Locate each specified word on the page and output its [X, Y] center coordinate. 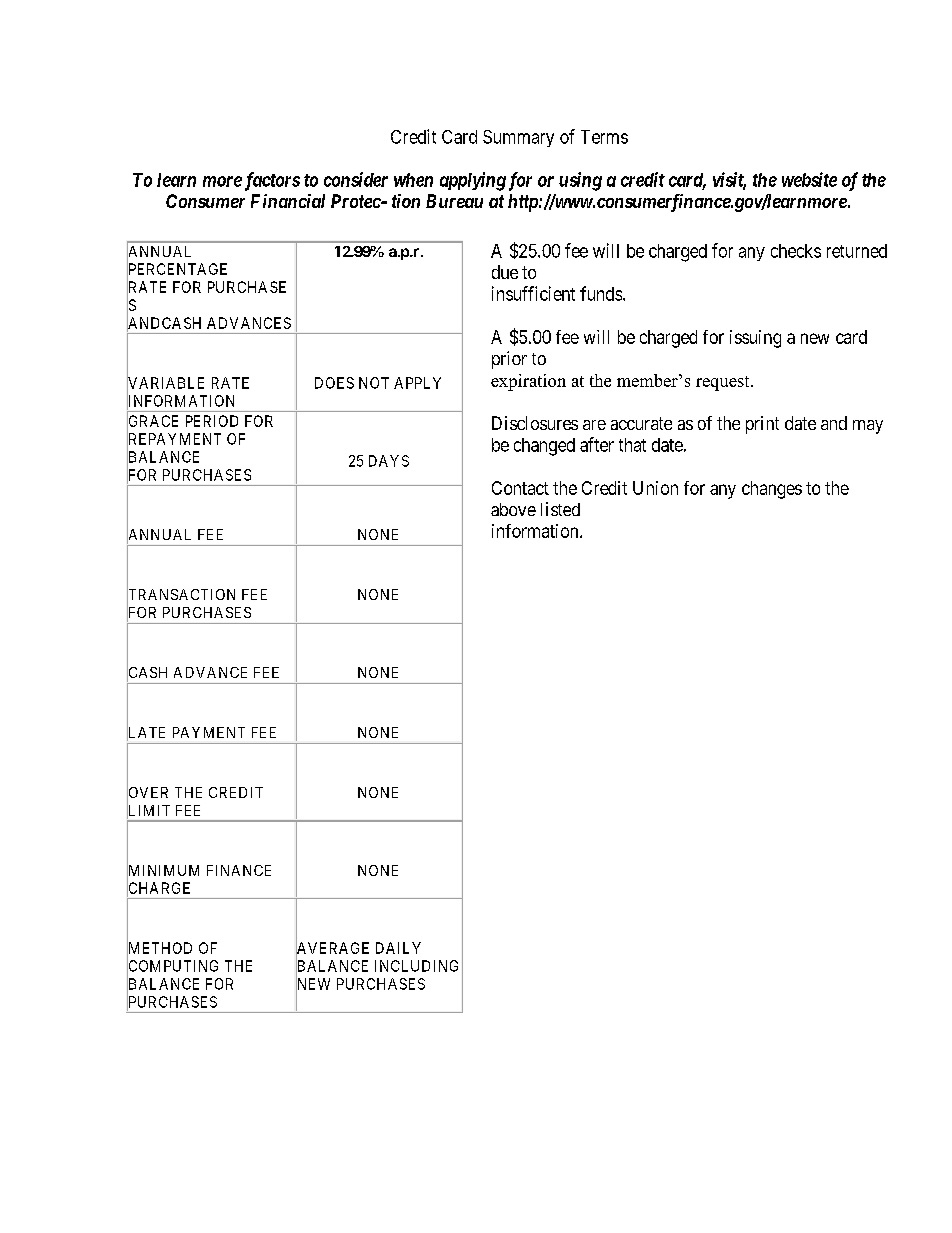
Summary [518, 138]
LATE [146, 733]
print [762, 425]
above [513, 509]
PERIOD [212, 421]
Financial [288, 201]
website [809, 179]
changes [772, 490]
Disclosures [535, 423]
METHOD [159, 948]
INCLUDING [416, 966]
